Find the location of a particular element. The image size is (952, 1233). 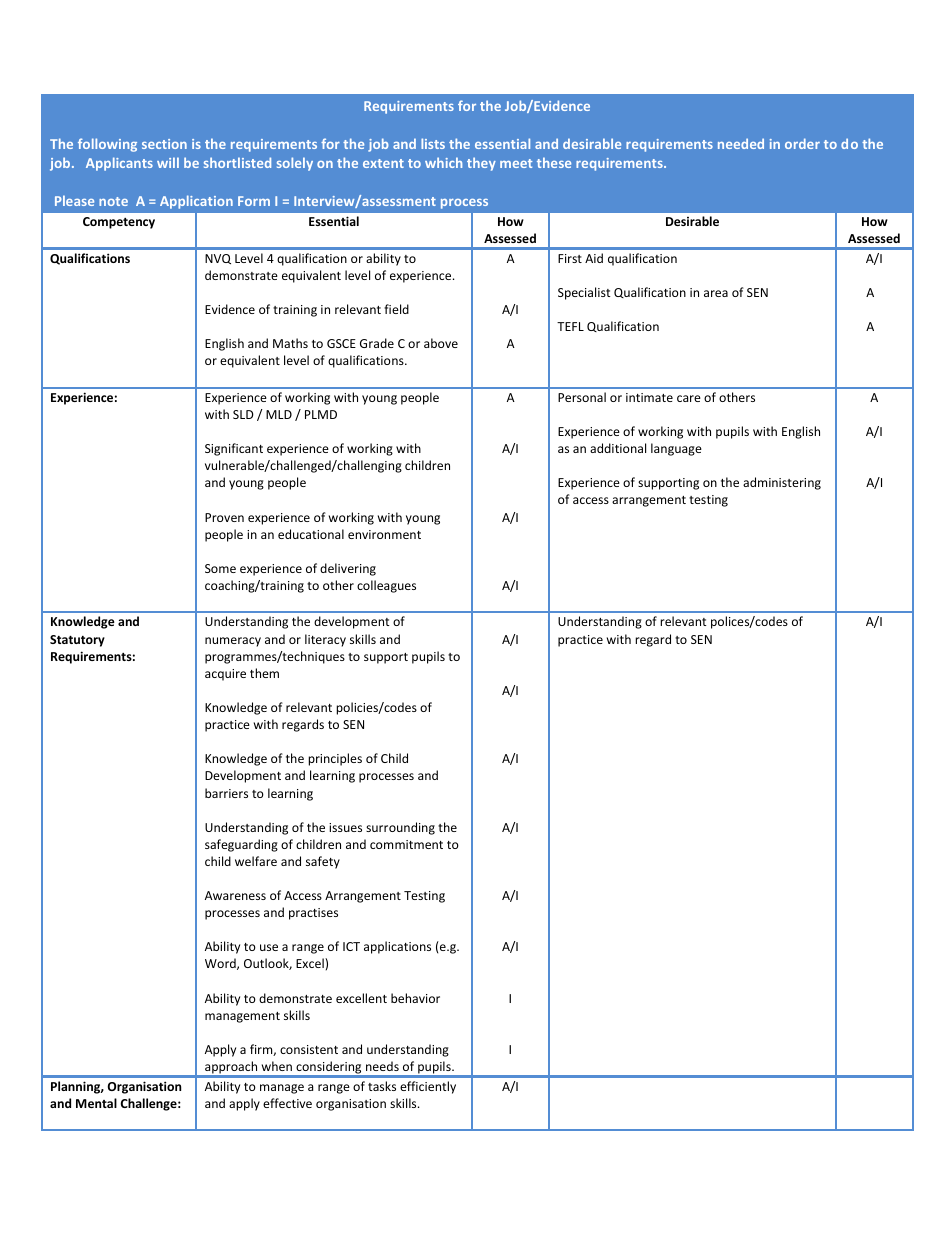

will is located at coordinates (168, 162).
